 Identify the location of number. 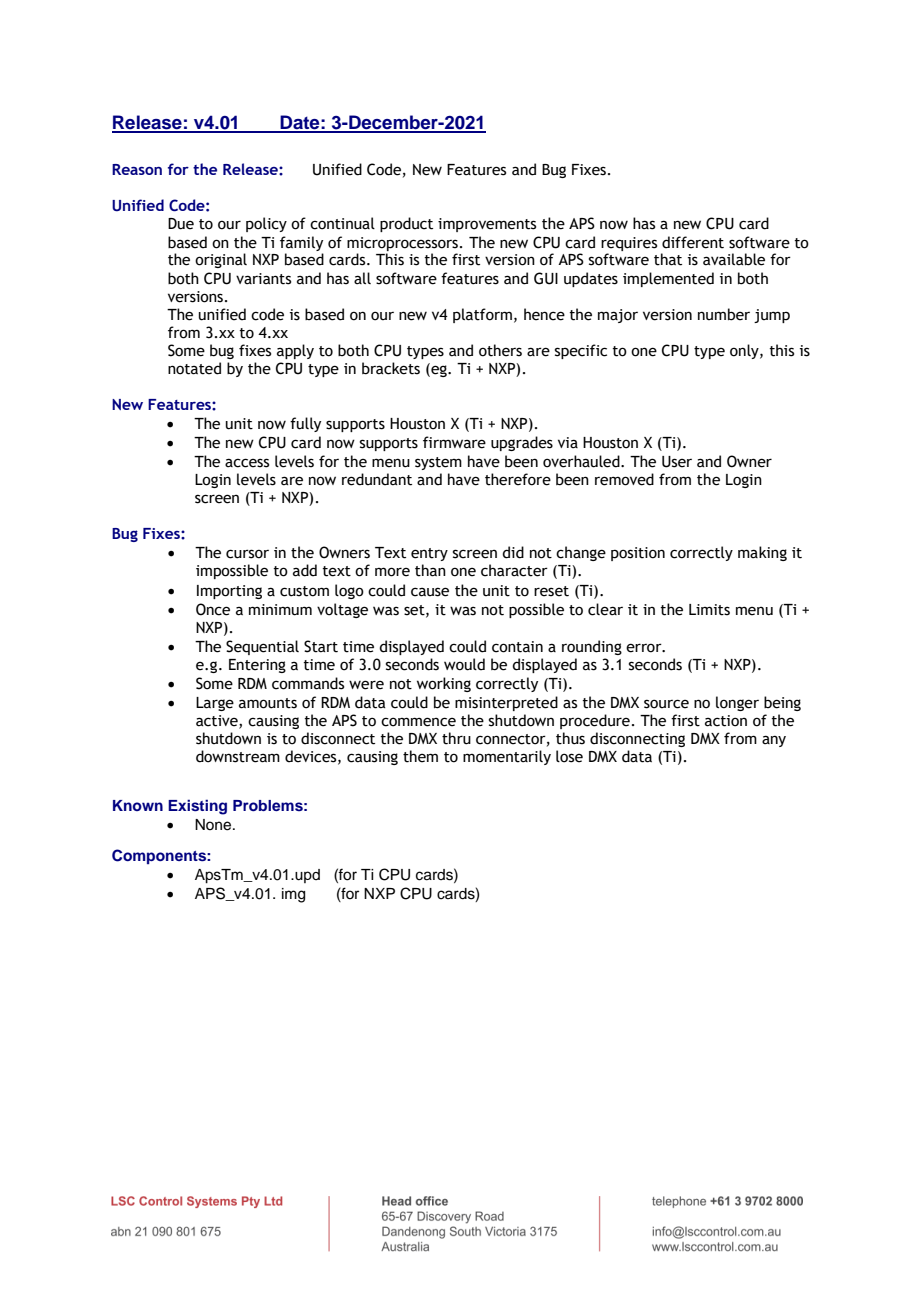
(724, 314).
